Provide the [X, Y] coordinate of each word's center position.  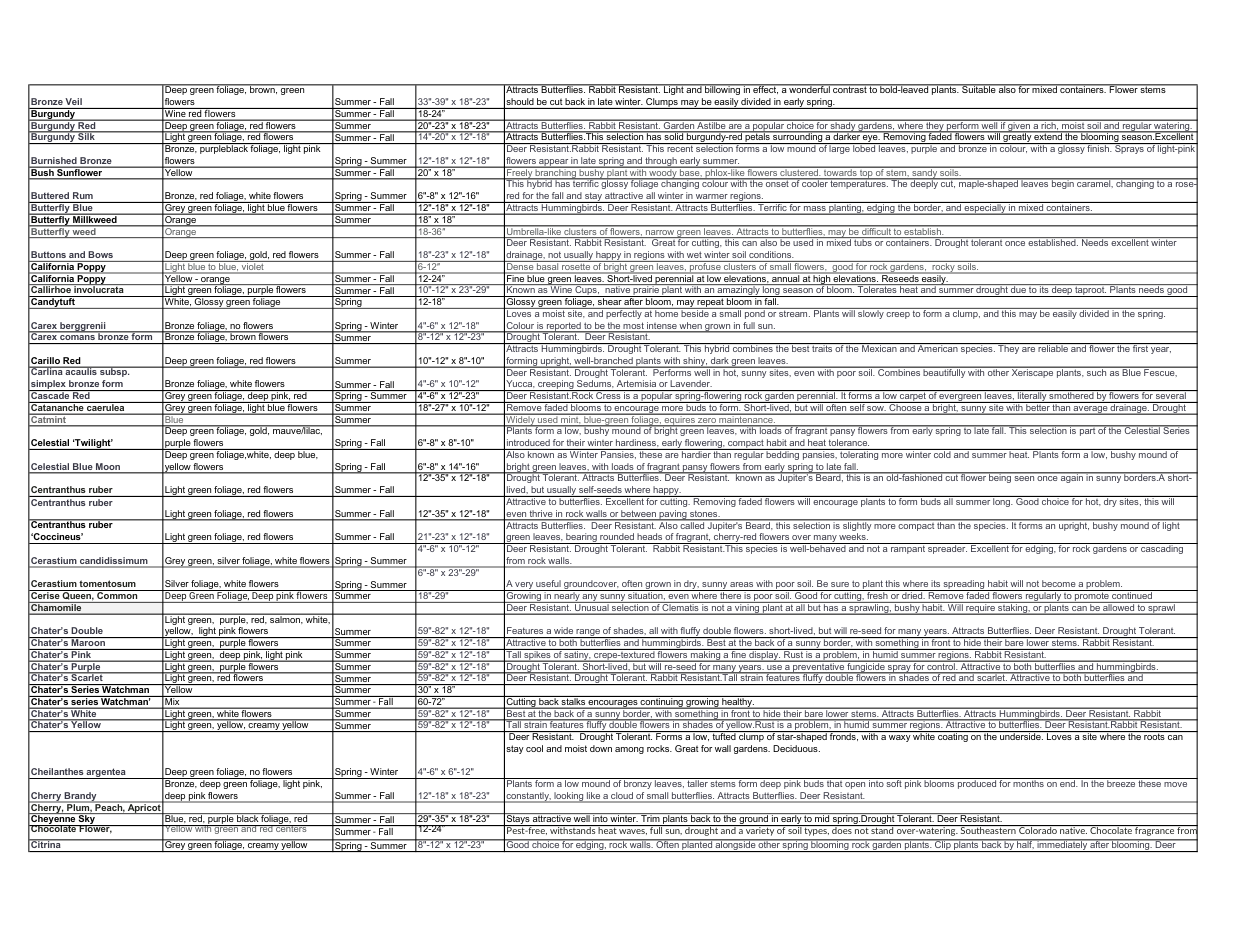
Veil [73, 101]
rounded [617, 536]
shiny [694, 362]
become [1059, 583]
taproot [1090, 291]
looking [569, 797]
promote [1092, 596]
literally [1032, 396]
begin [1063, 184]
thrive [541, 515]
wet [694, 254]
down [601, 748]
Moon [108, 468]
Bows [100, 254]
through [661, 162]
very [524, 586]
